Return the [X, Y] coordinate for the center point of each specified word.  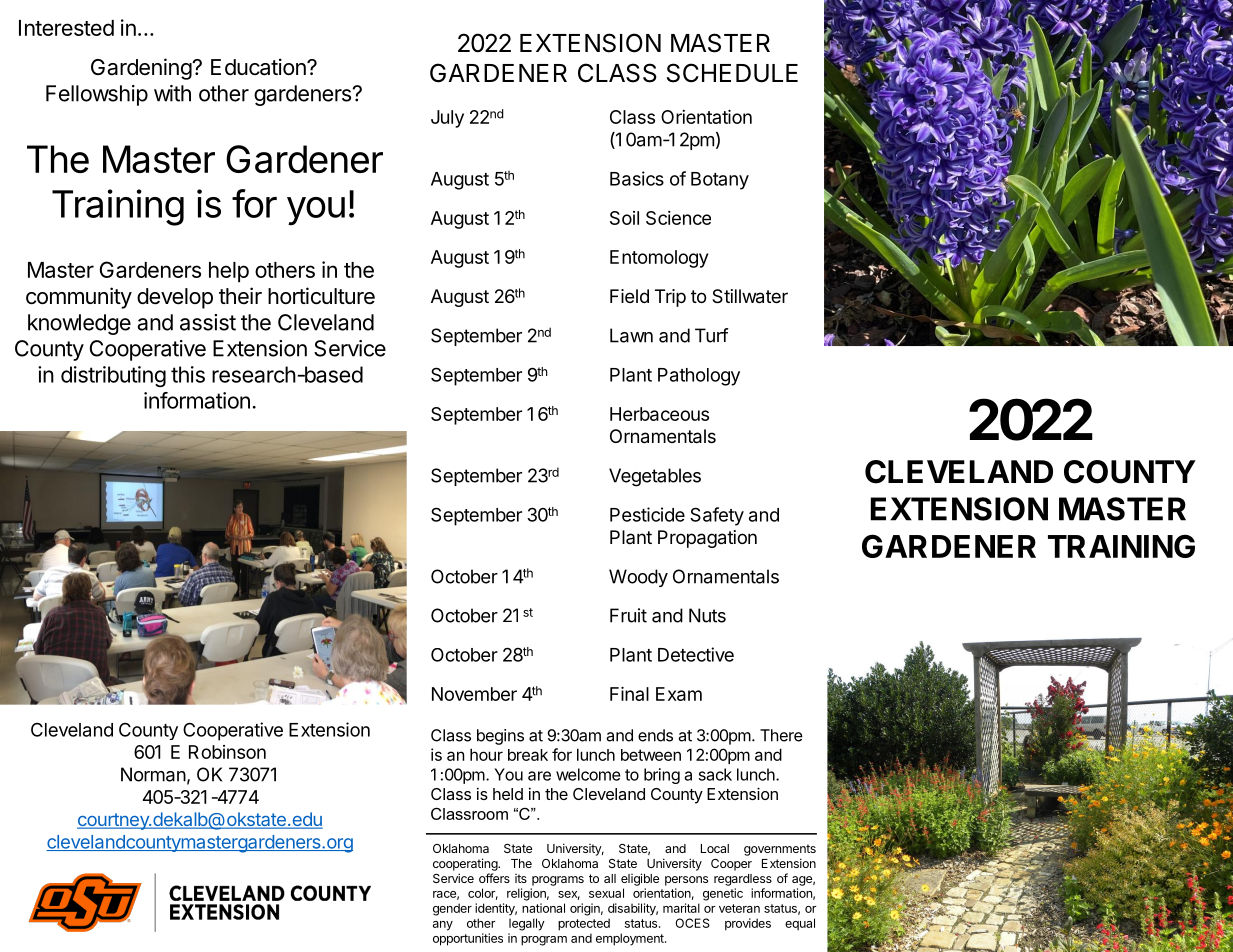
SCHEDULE [732, 73]
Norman [153, 774]
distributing [113, 376]
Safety [717, 516]
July [447, 119]
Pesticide [647, 514]
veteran [739, 908]
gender [452, 909]
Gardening [142, 69]
